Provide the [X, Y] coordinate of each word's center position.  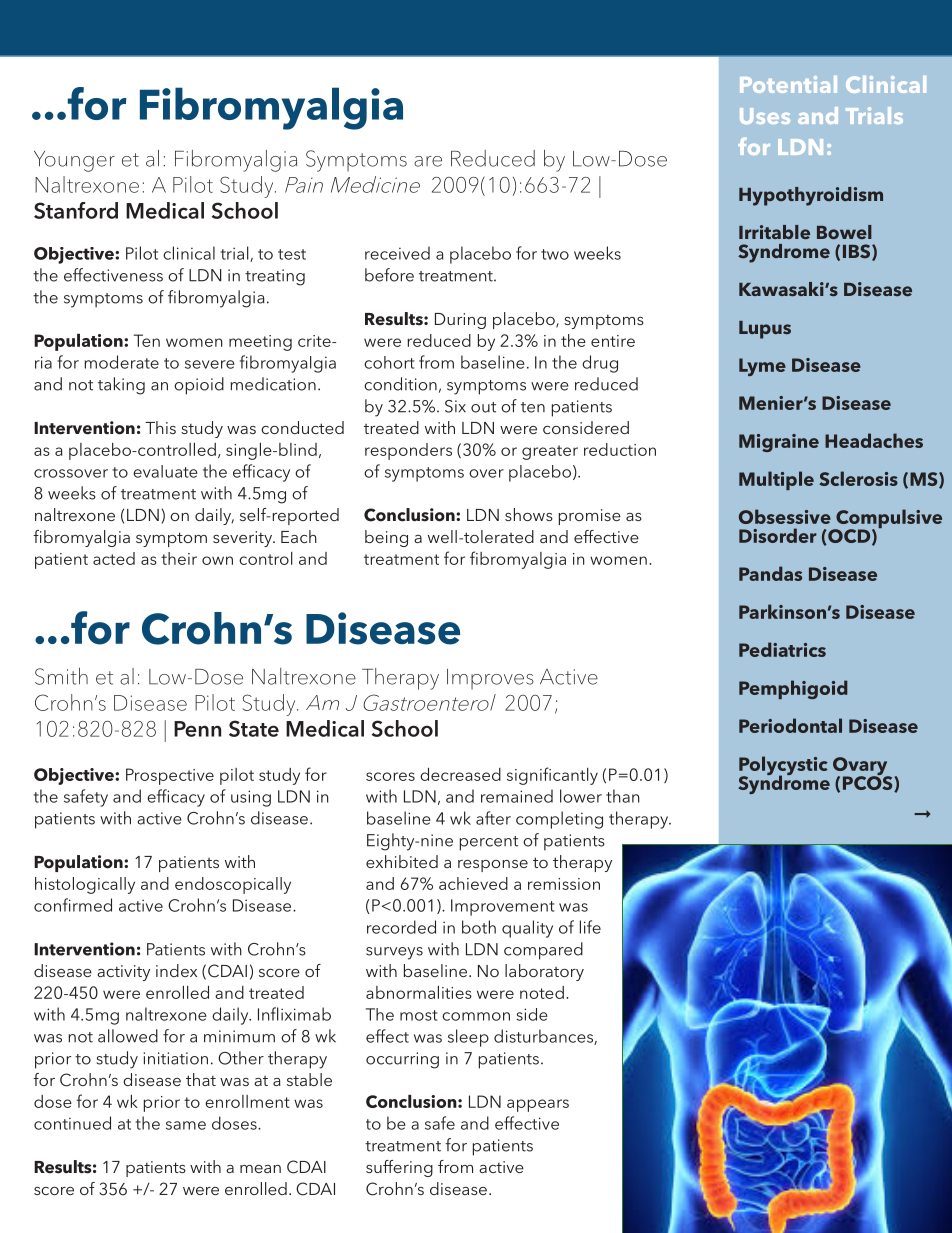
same [186, 1125]
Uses [765, 116]
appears [538, 1105]
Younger [74, 161]
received [397, 253]
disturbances [544, 1037]
